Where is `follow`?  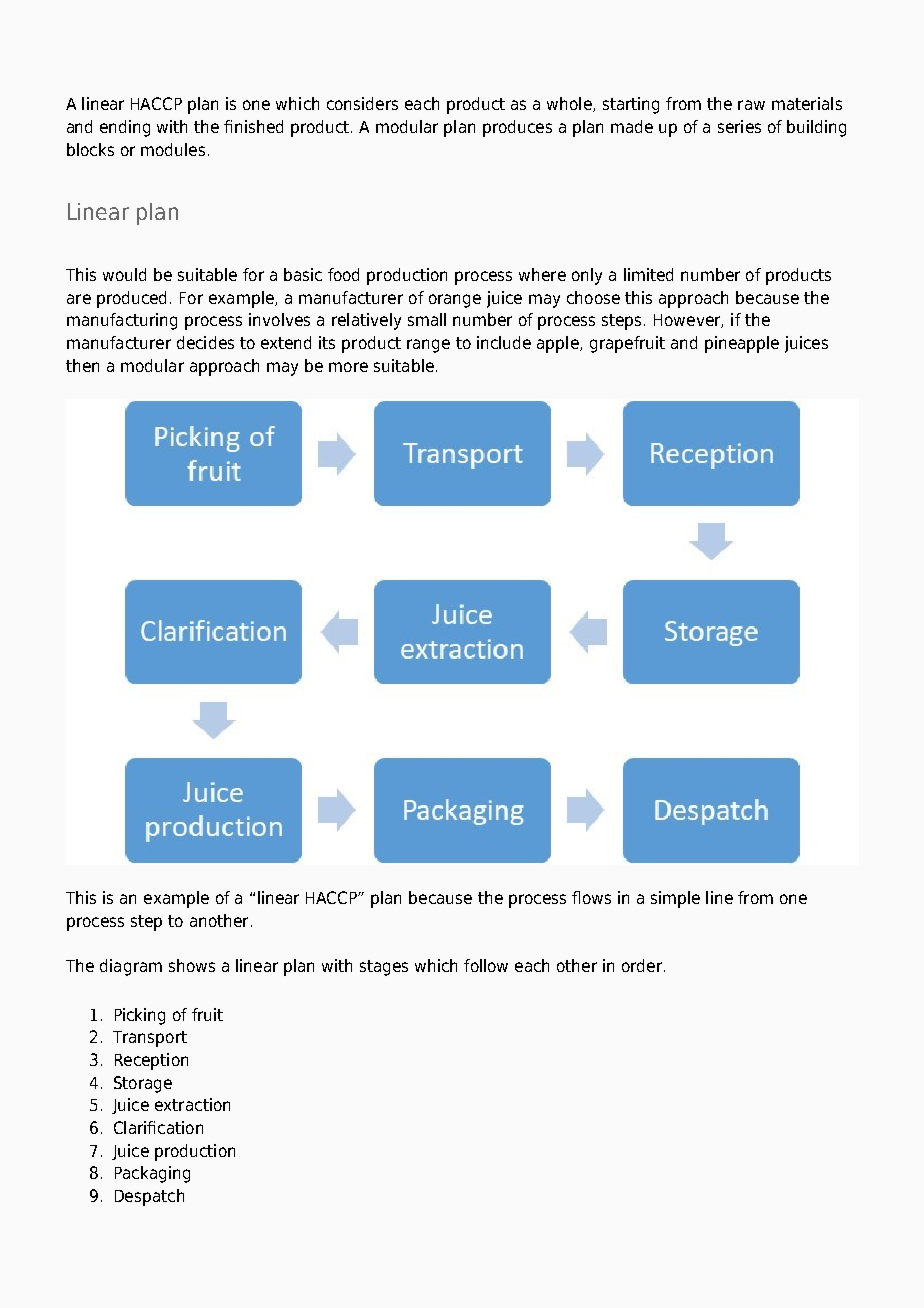
follow is located at coordinates (486, 965).
